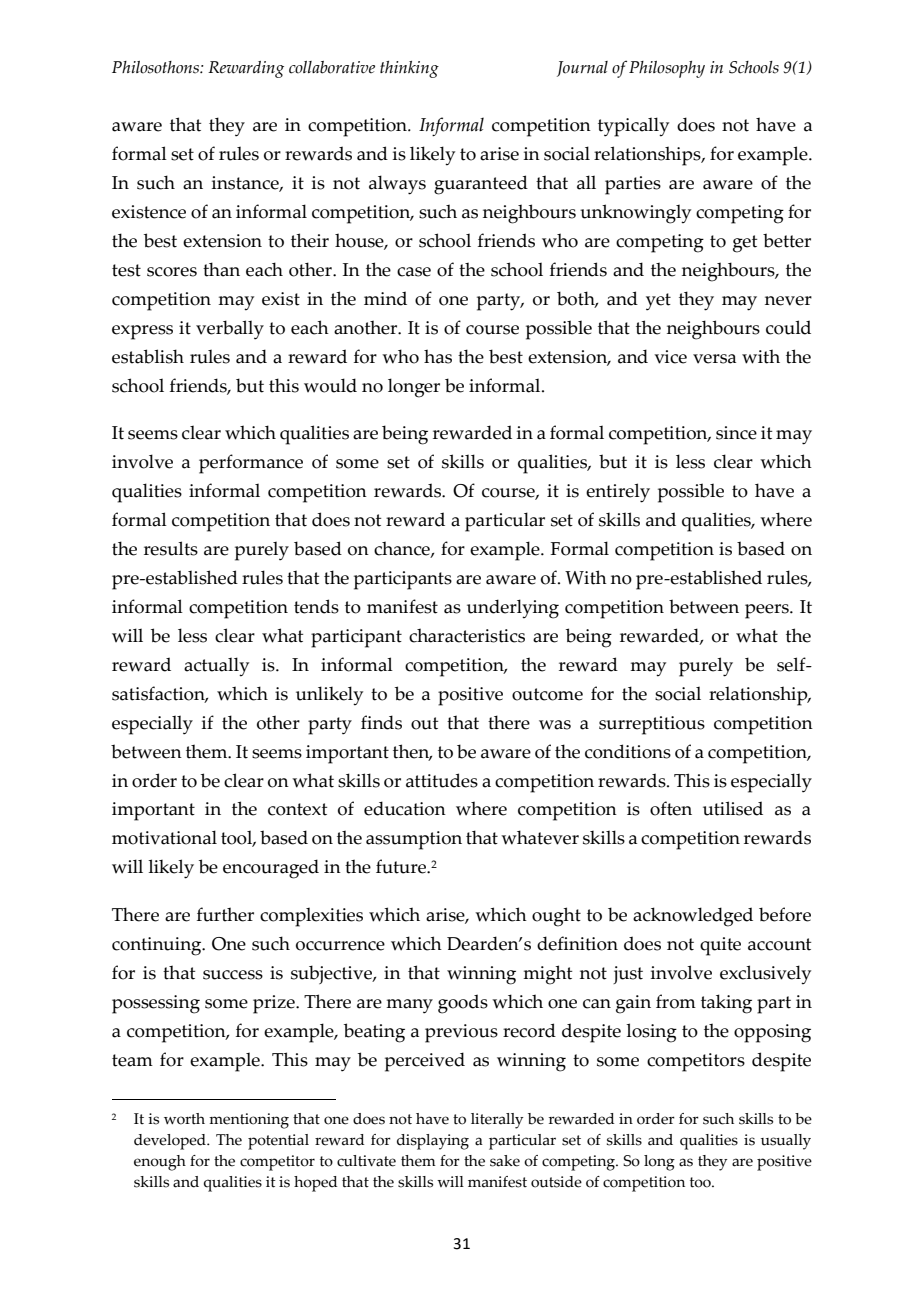  What do you see at coordinates (786, 1142) in the screenshot?
I see `usually` at bounding box center [786, 1142].
